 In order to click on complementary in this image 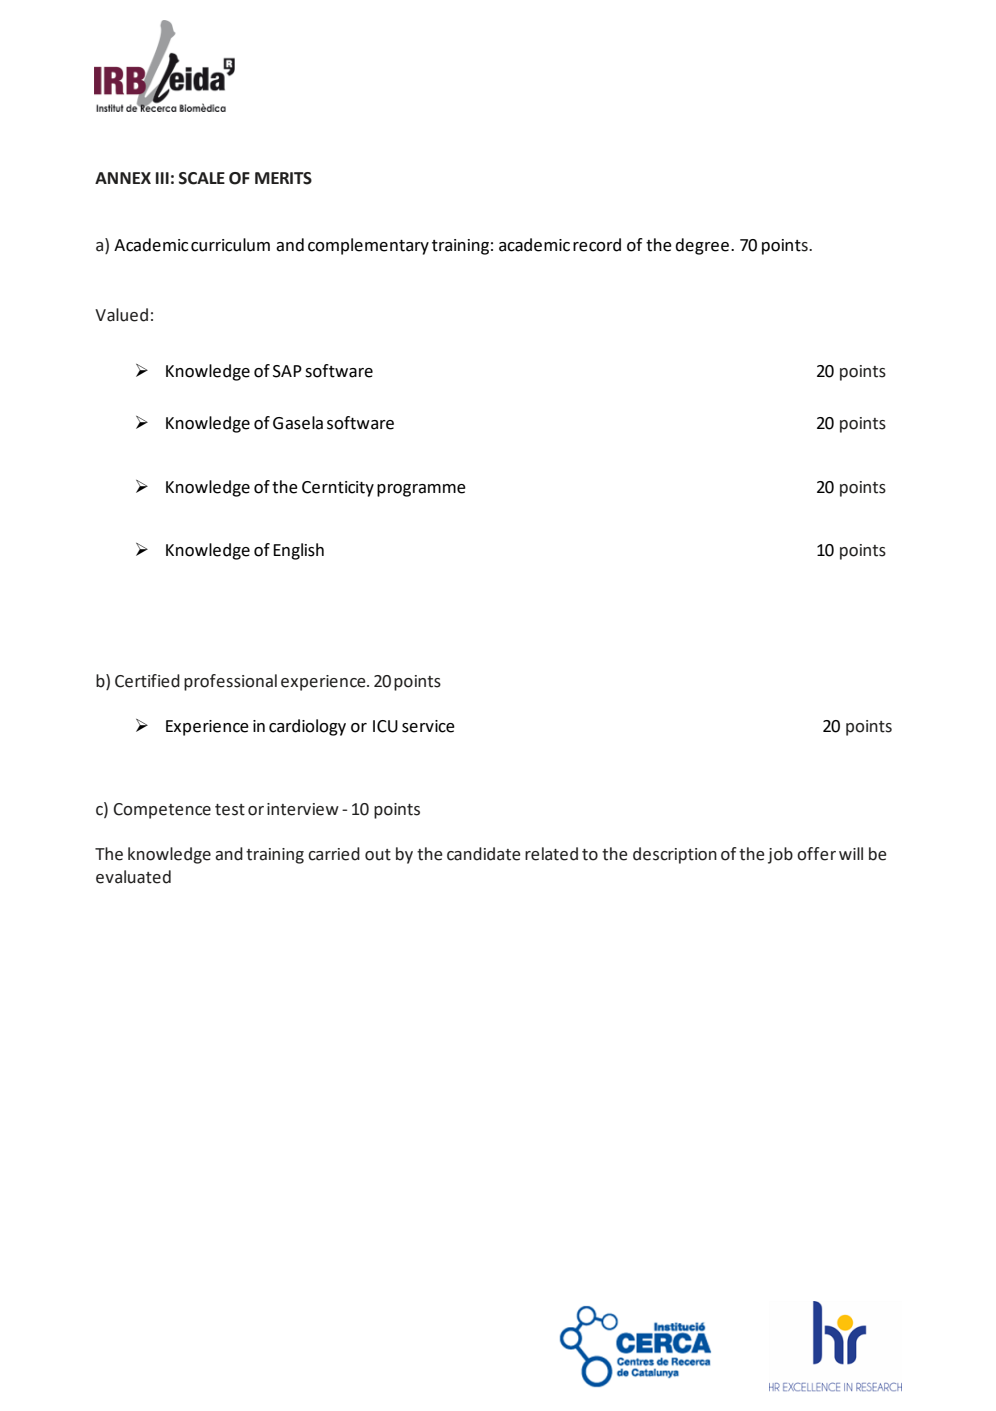, I will do `click(368, 246)`.
